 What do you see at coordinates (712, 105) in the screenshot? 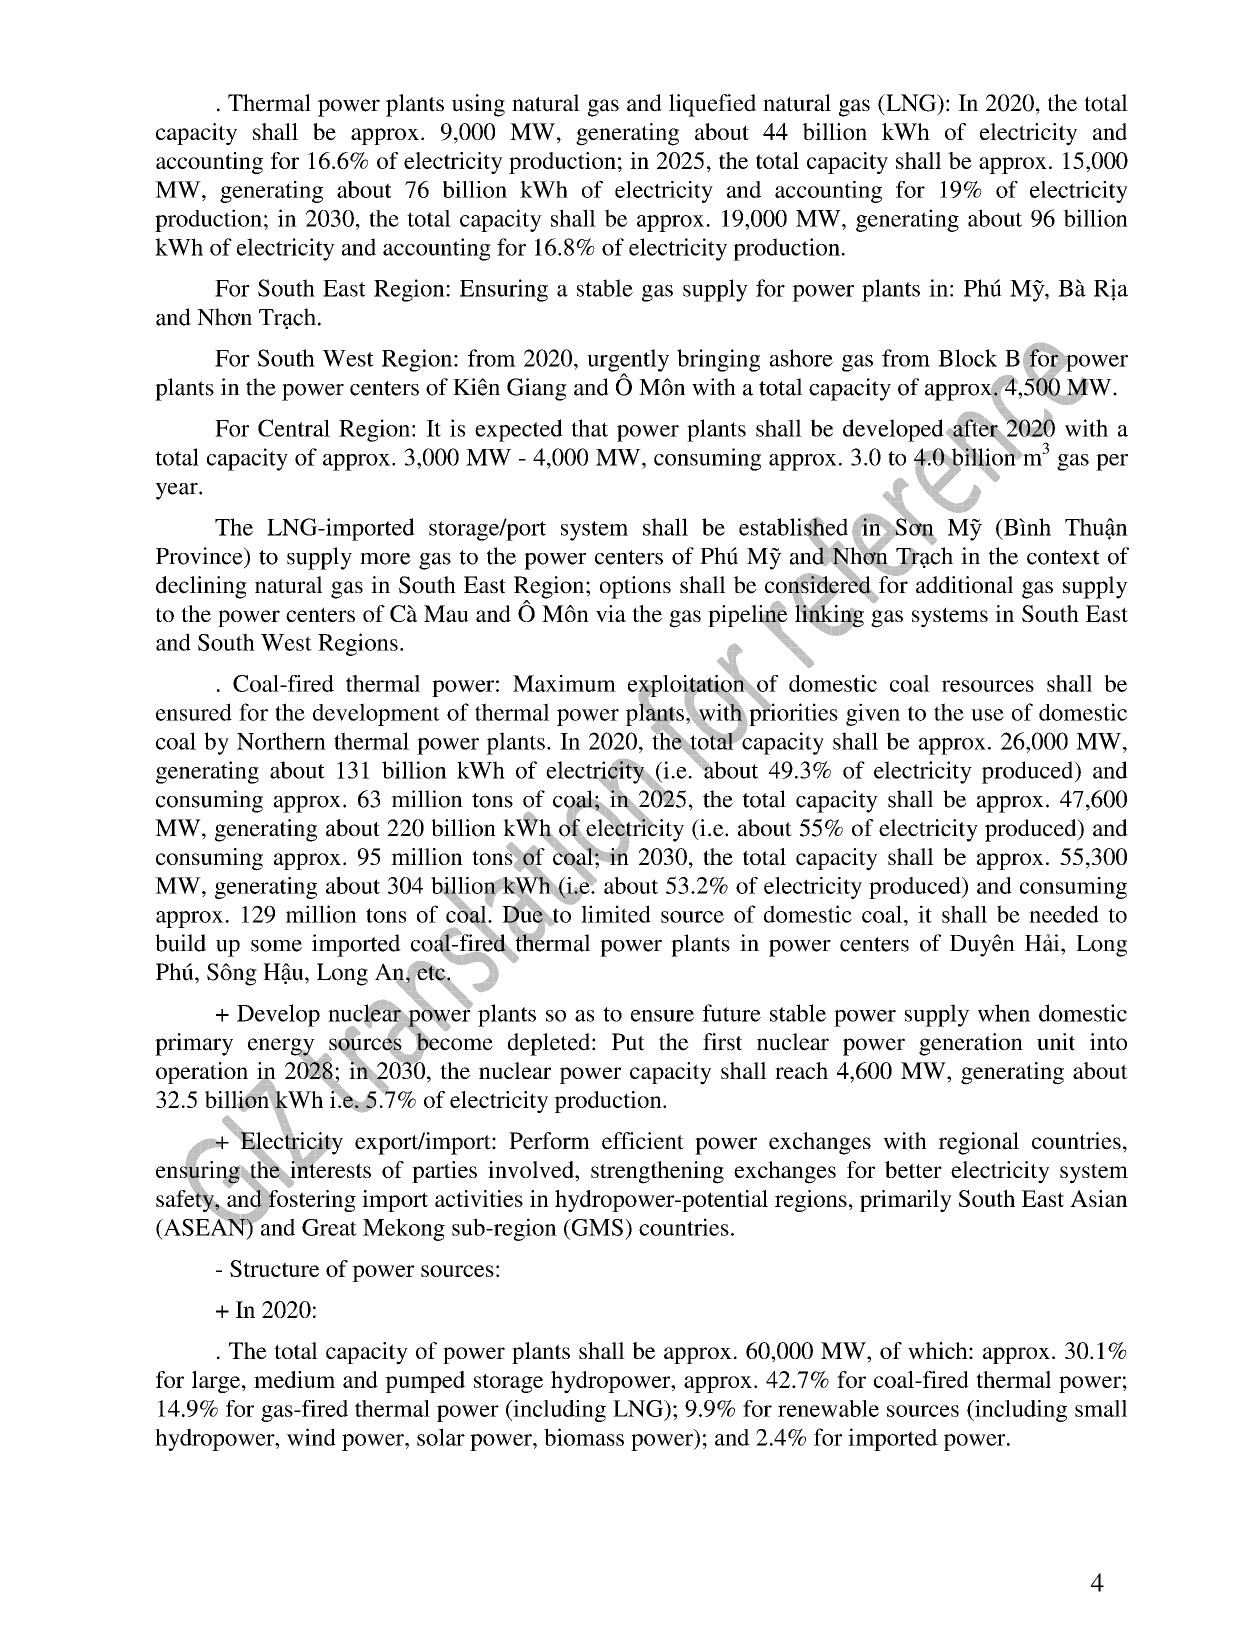
I see `liquefied` at bounding box center [712, 105].
